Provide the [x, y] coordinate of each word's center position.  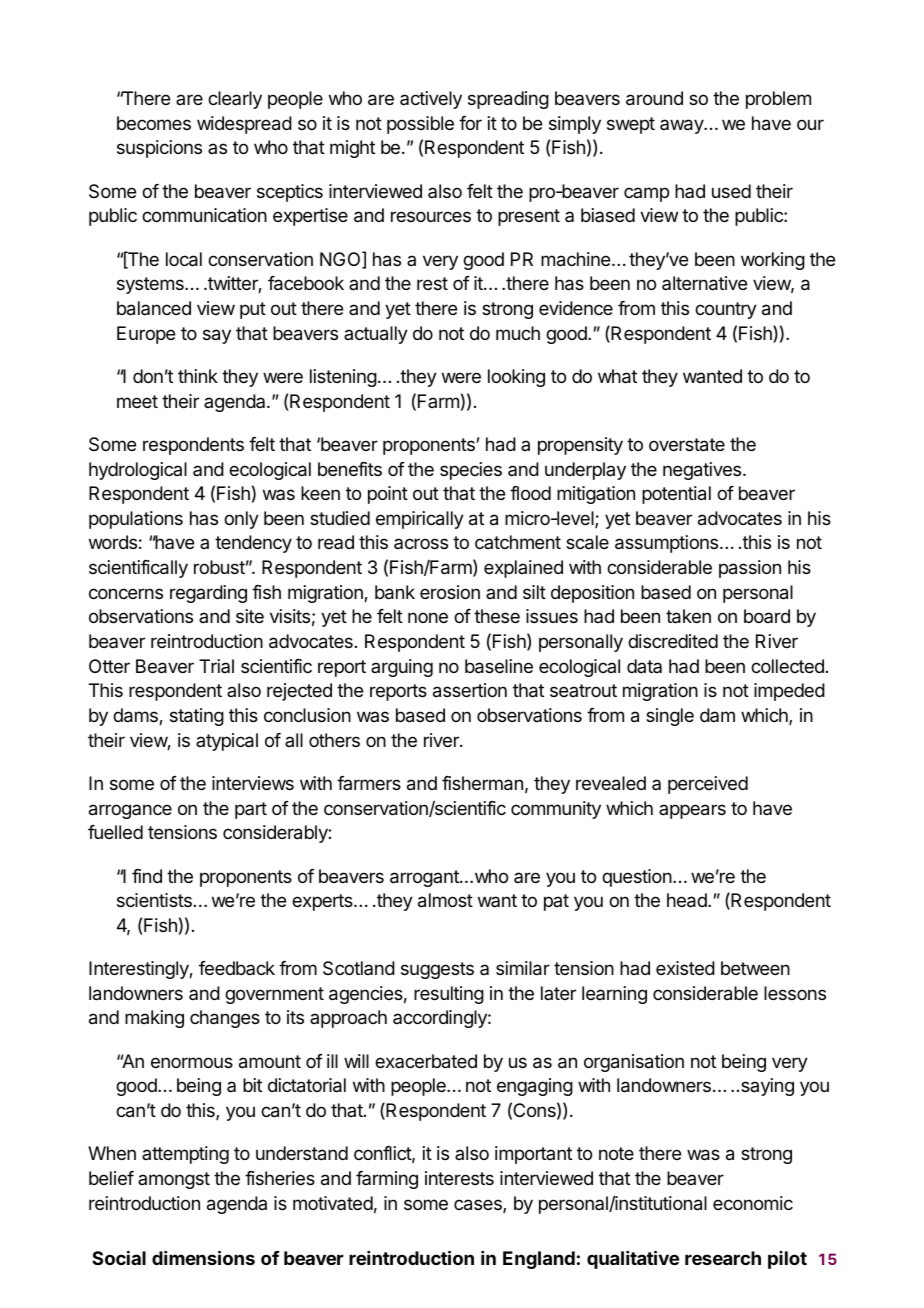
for [470, 123]
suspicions [159, 149]
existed [685, 968]
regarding [208, 594]
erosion [450, 592]
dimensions [203, 1257]
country [726, 310]
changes [225, 1019]
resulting [449, 995]
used [731, 191]
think [198, 376]
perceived [708, 785]
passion [750, 569]
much [518, 333]
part [251, 810]
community [556, 810]
